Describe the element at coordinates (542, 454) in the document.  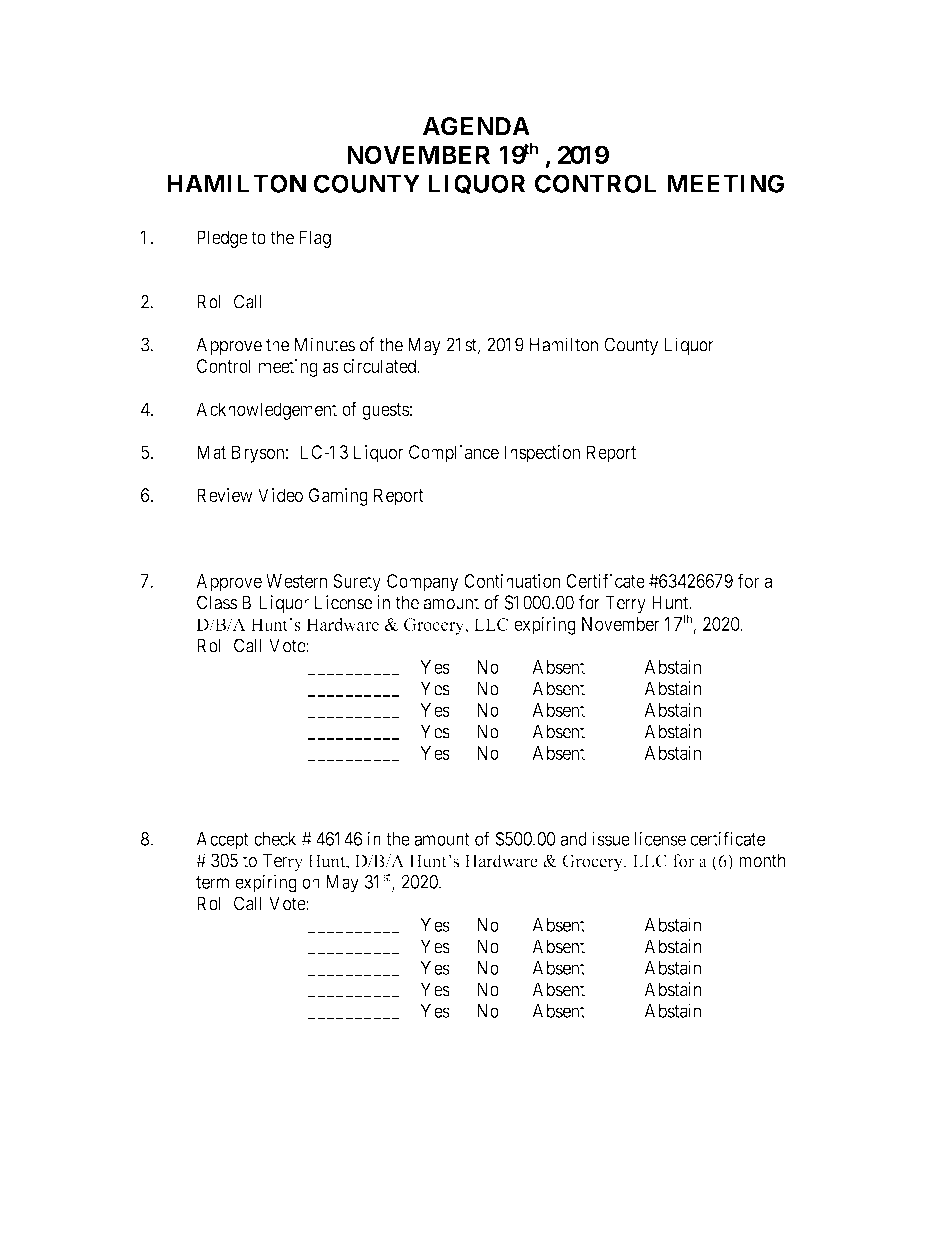
I see `Inspection` at that location.
